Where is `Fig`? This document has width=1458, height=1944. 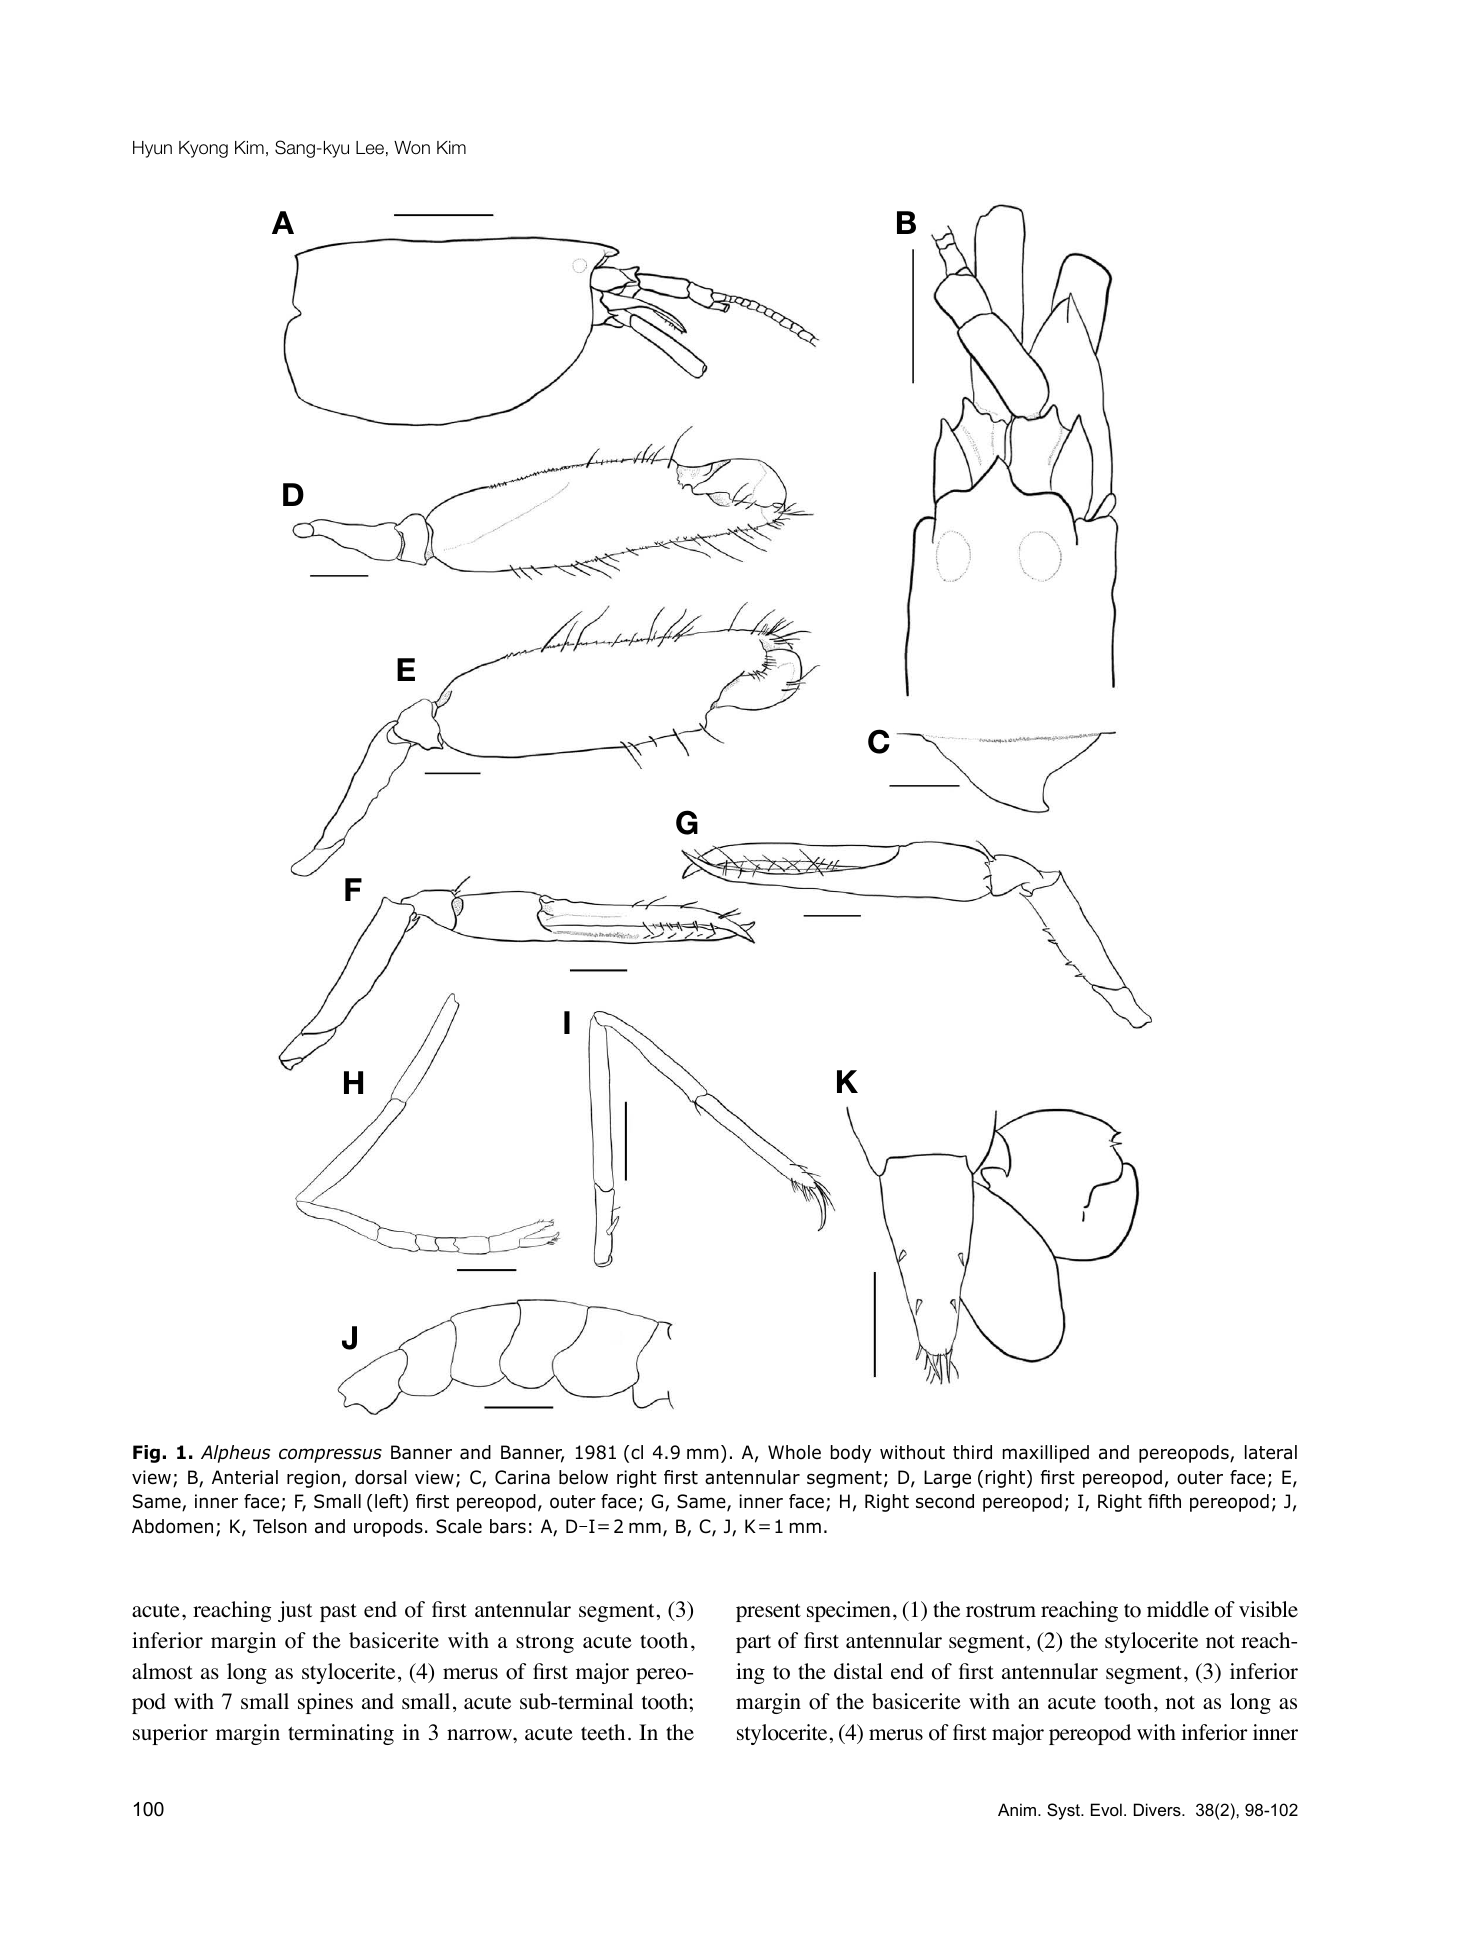 Fig is located at coordinates (146, 1454).
